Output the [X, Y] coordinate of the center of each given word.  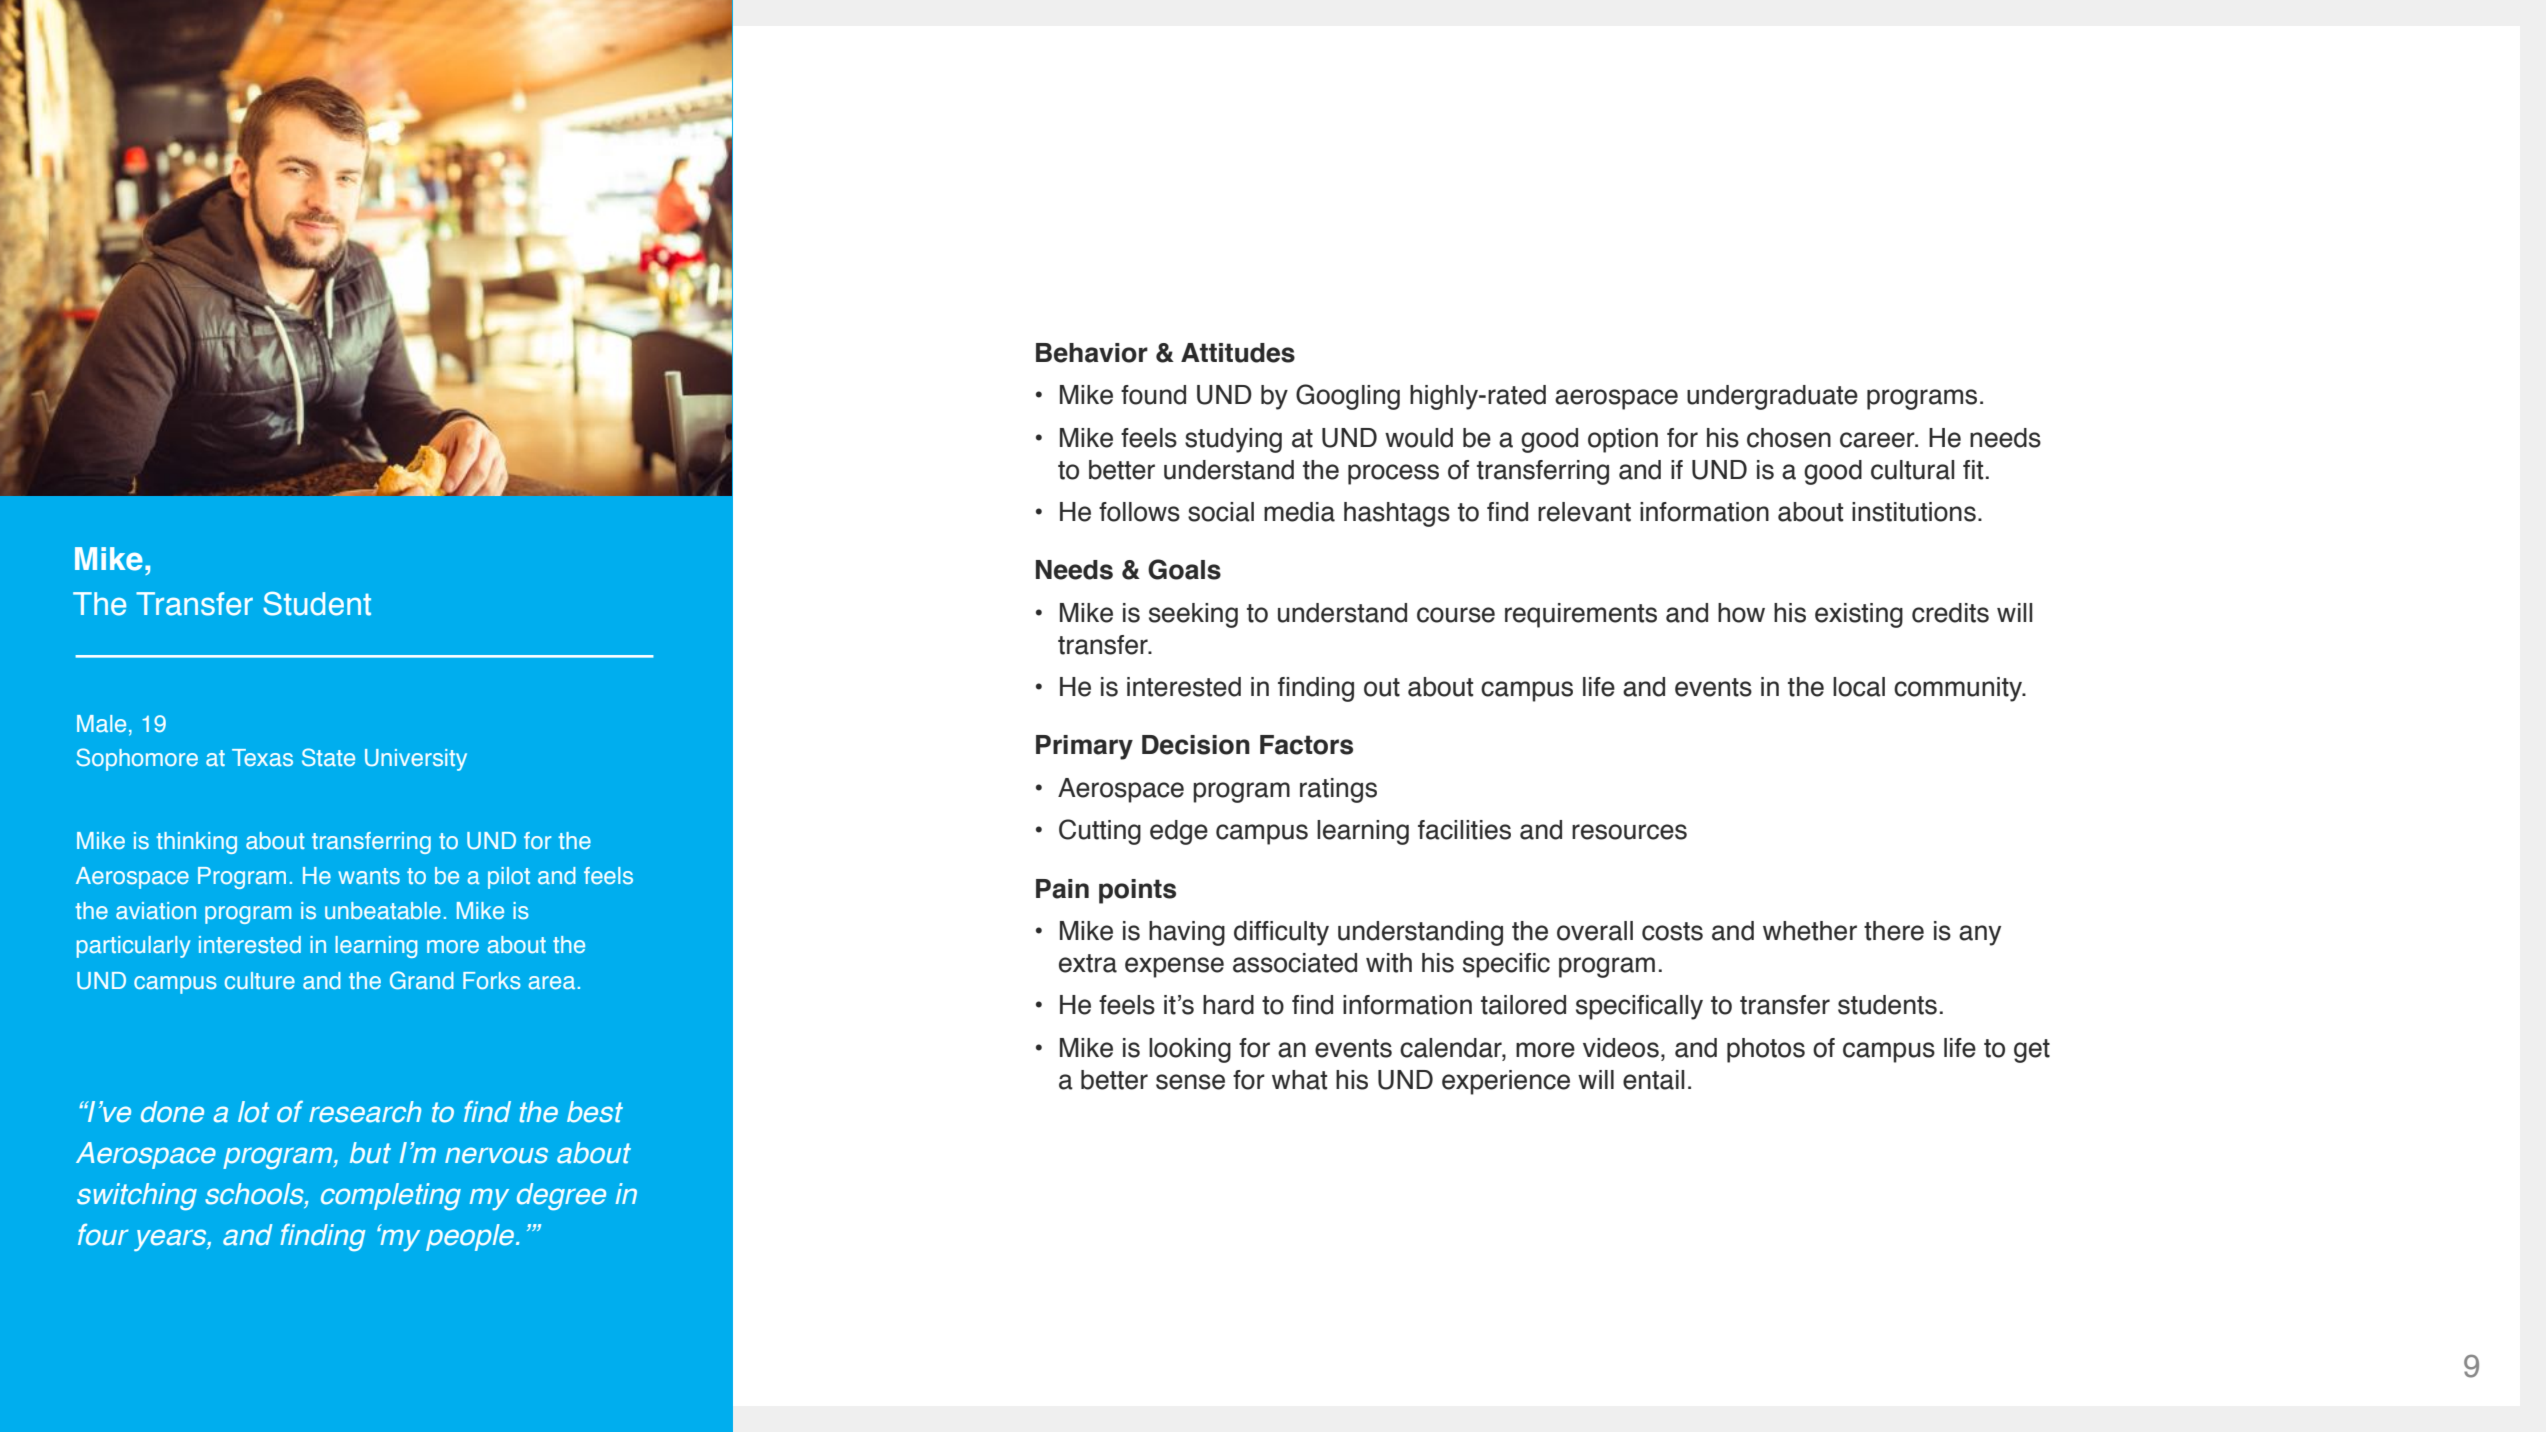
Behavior [1092, 353]
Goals [1184, 569]
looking [1190, 1050]
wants [369, 876]
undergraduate [1772, 397]
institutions [1914, 512]
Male [101, 723]
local [1859, 687]
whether [1810, 931]
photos [1766, 1050]
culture [260, 980]
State [328, 757]
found [1153, 395]
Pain [1062, 889]
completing [391, 1196]
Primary [1084, 747]
